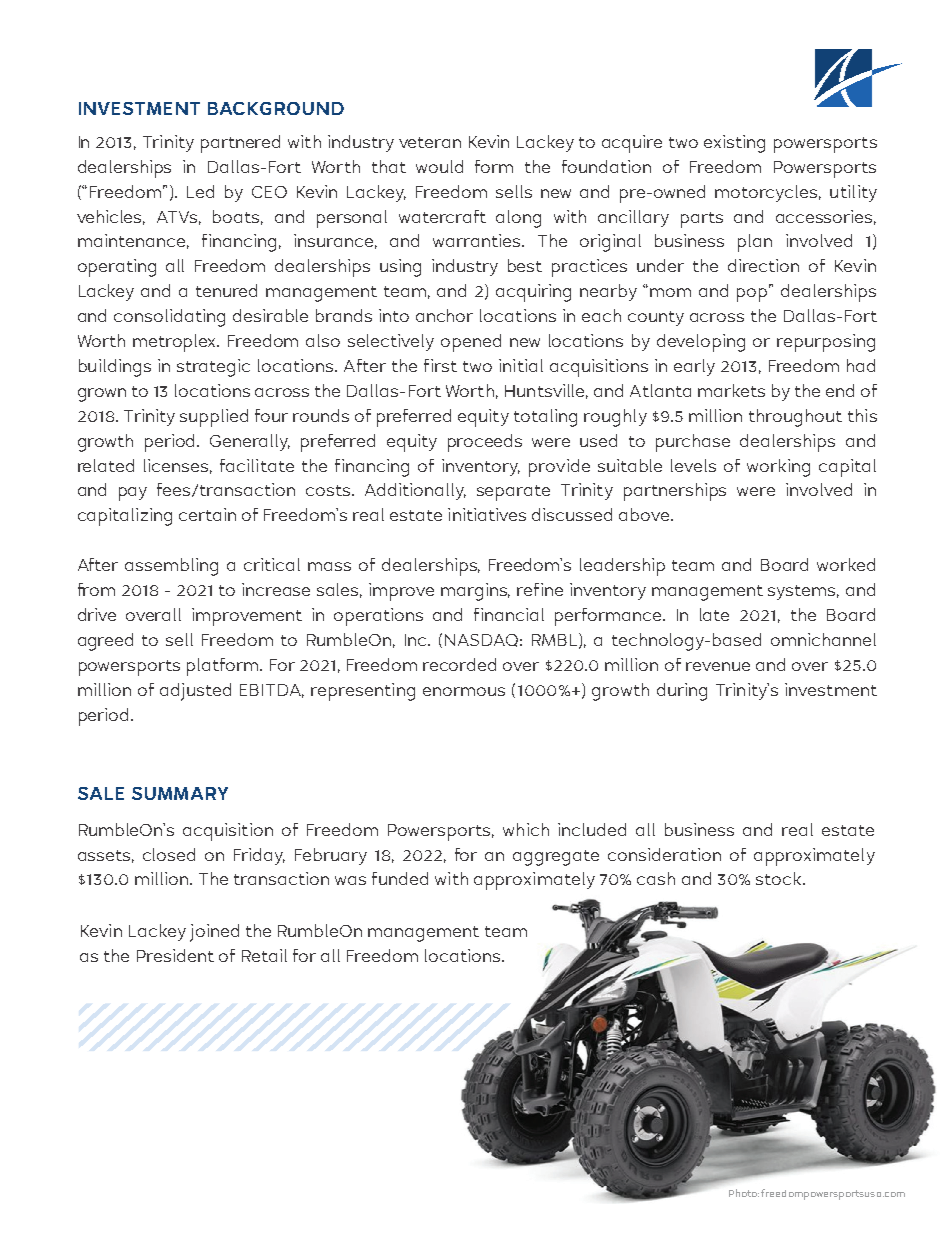  I want to click on partnered, so click(240, 144).
